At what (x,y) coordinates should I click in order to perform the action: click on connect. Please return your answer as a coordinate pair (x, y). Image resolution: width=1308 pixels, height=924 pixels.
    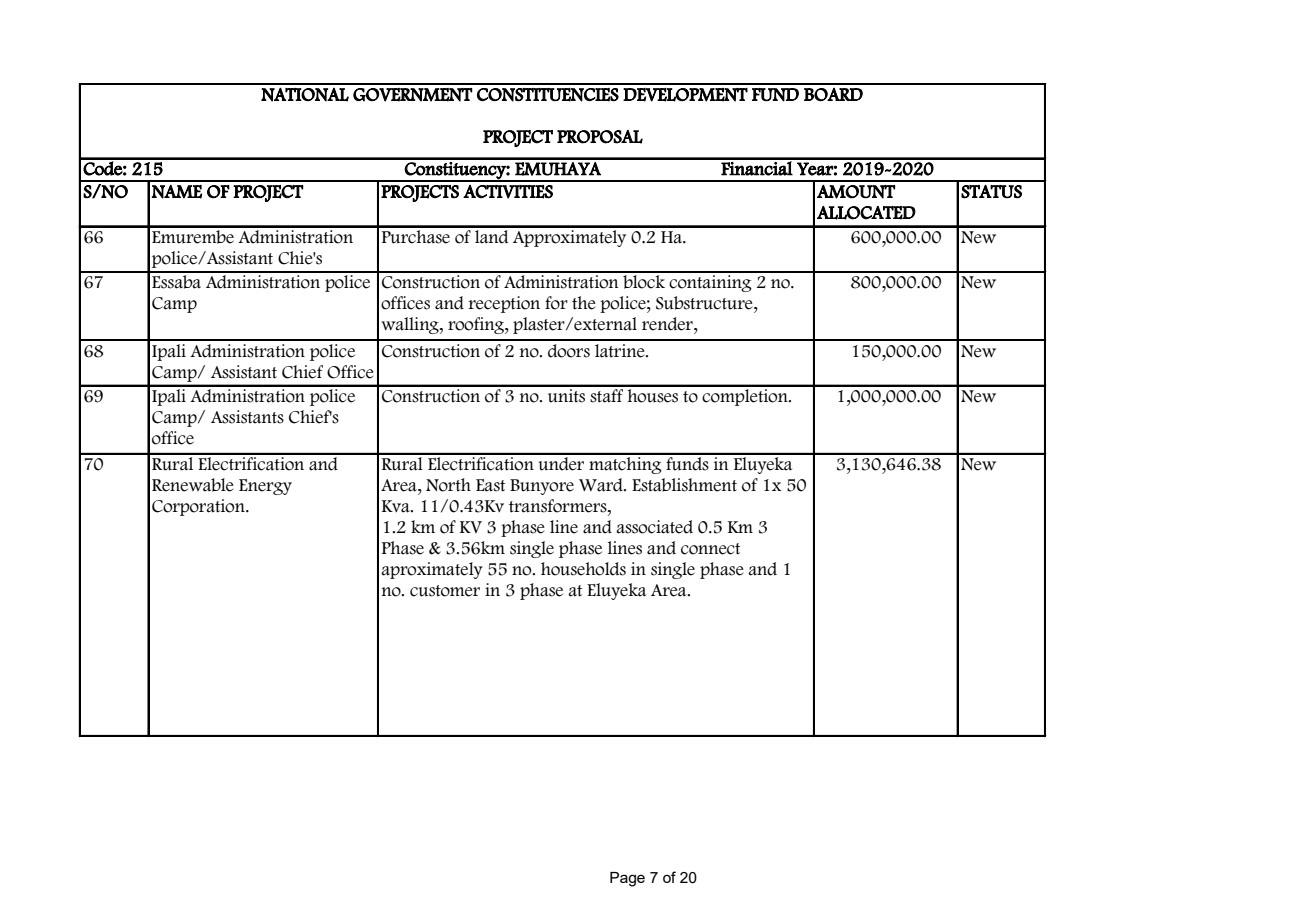
    Looking at the image, I should click on (711, 549).
